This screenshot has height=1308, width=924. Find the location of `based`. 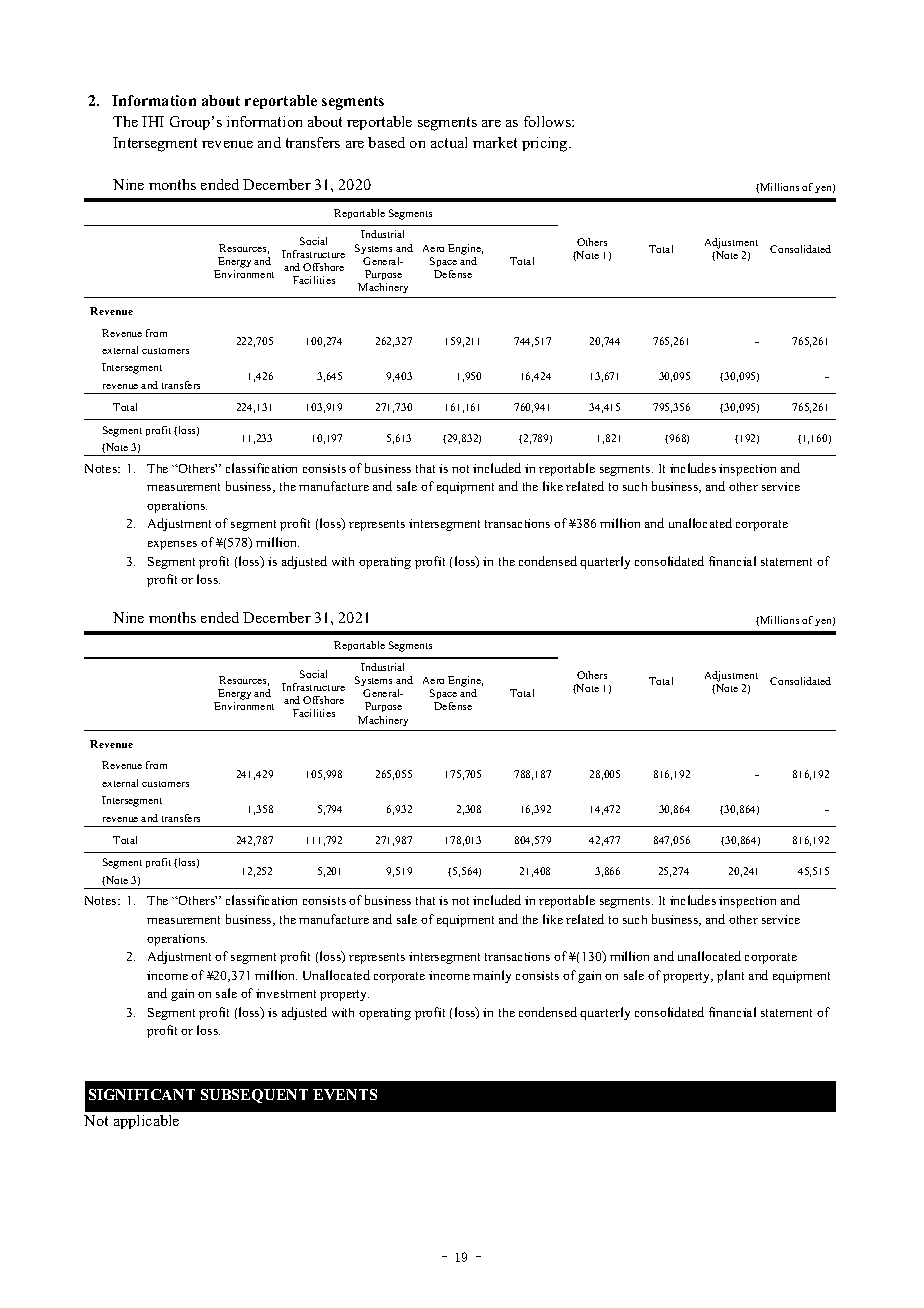

based is located at coordinates (386, 142).
